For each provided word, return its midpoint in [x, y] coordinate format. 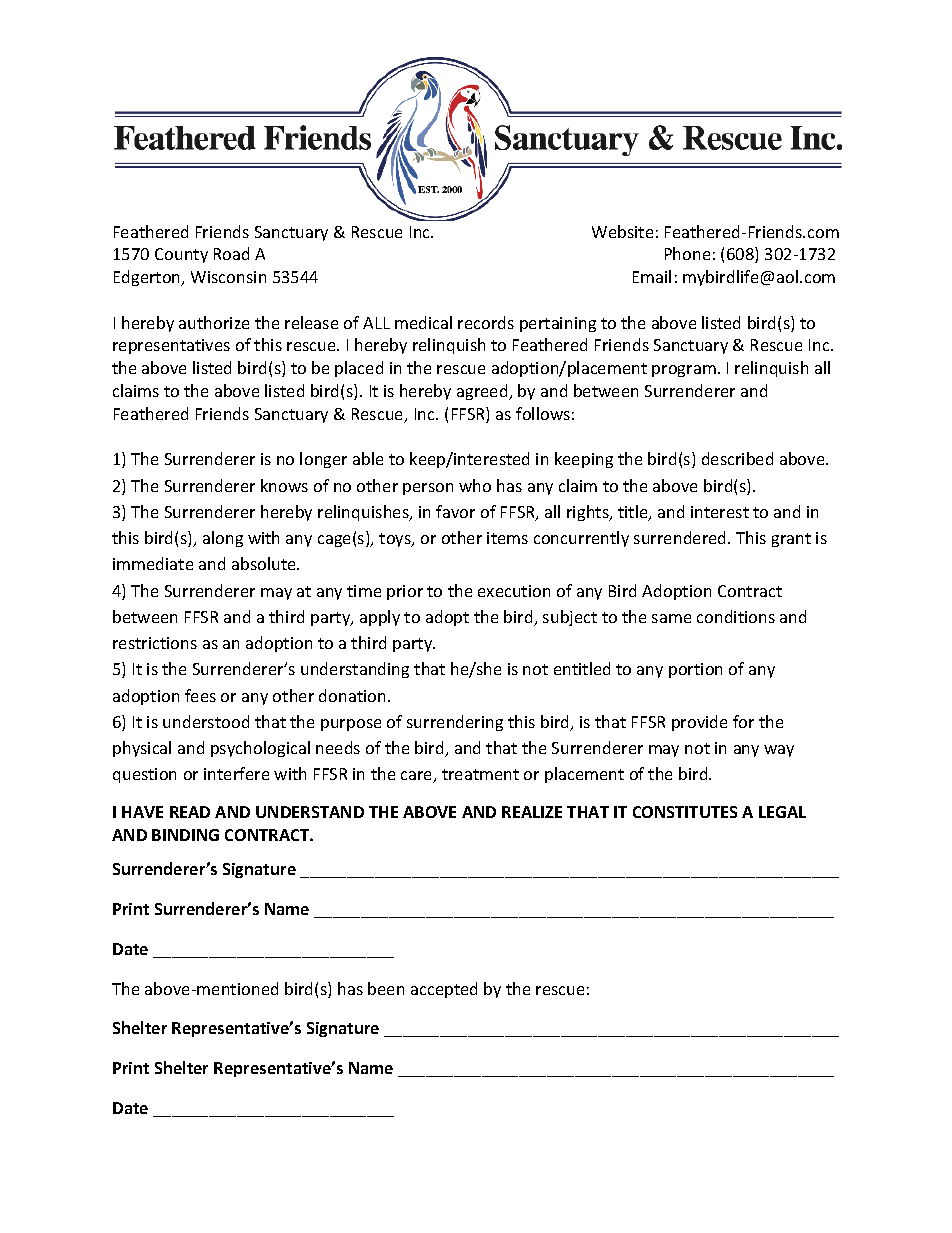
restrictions [155, 643]
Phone [687, 253]
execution [514, 591]
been [386, 988]
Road [231, 253]
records [486, 322]
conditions [736, 616]
